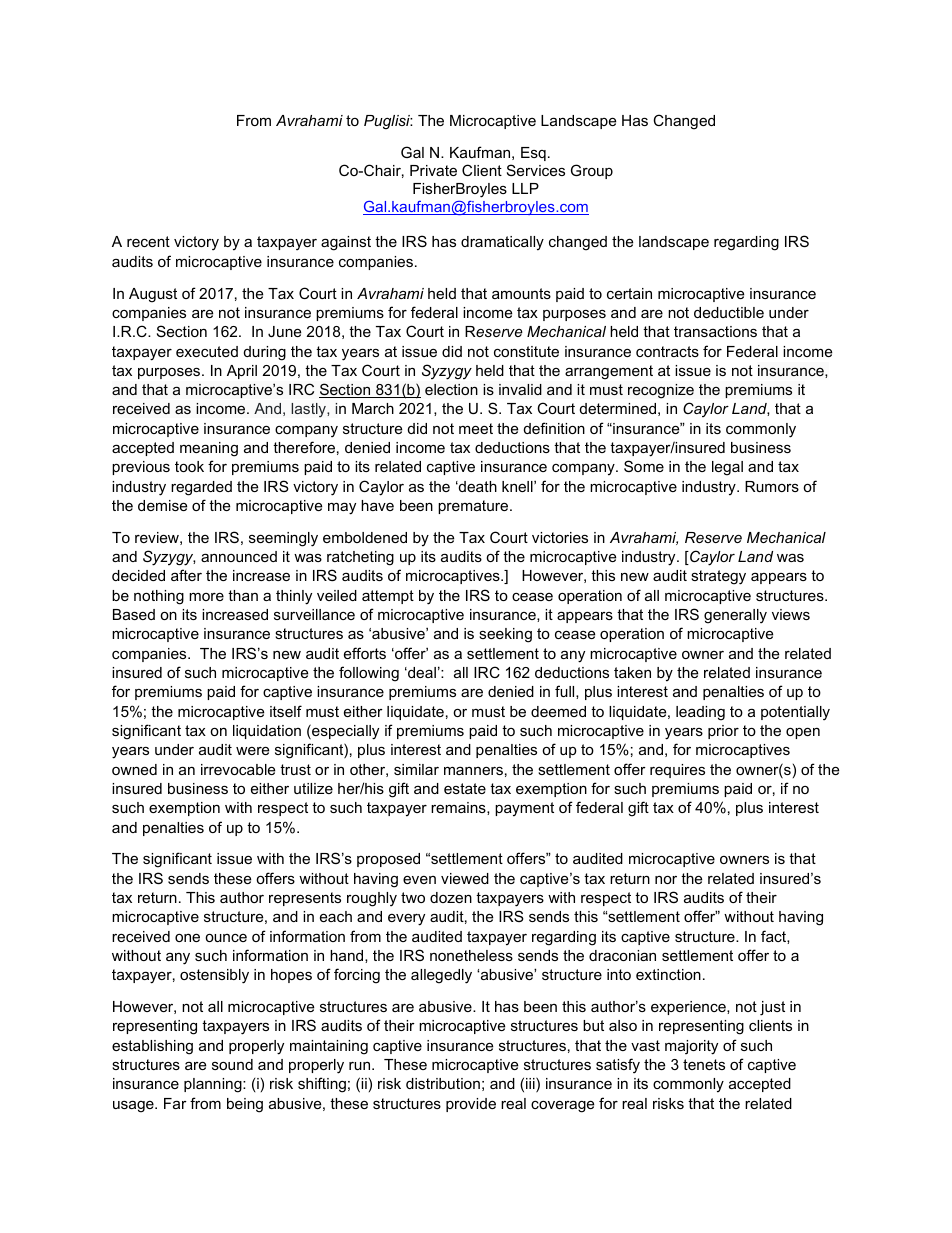  Describe the element at coordinates (433, 170) in the document. I see `Private` at that location.
